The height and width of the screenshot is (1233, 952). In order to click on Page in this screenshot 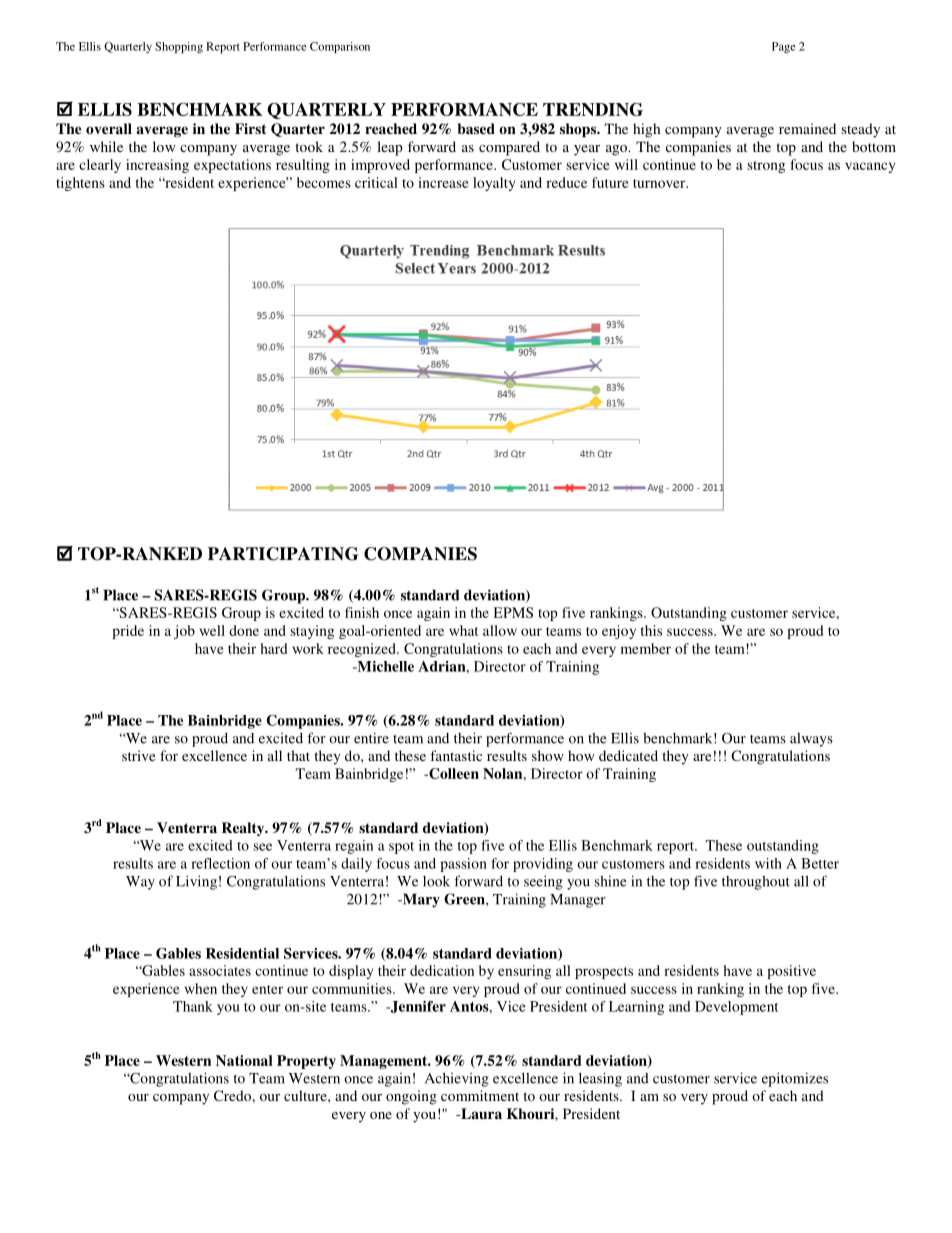, I will do `click(784, 47)`.
